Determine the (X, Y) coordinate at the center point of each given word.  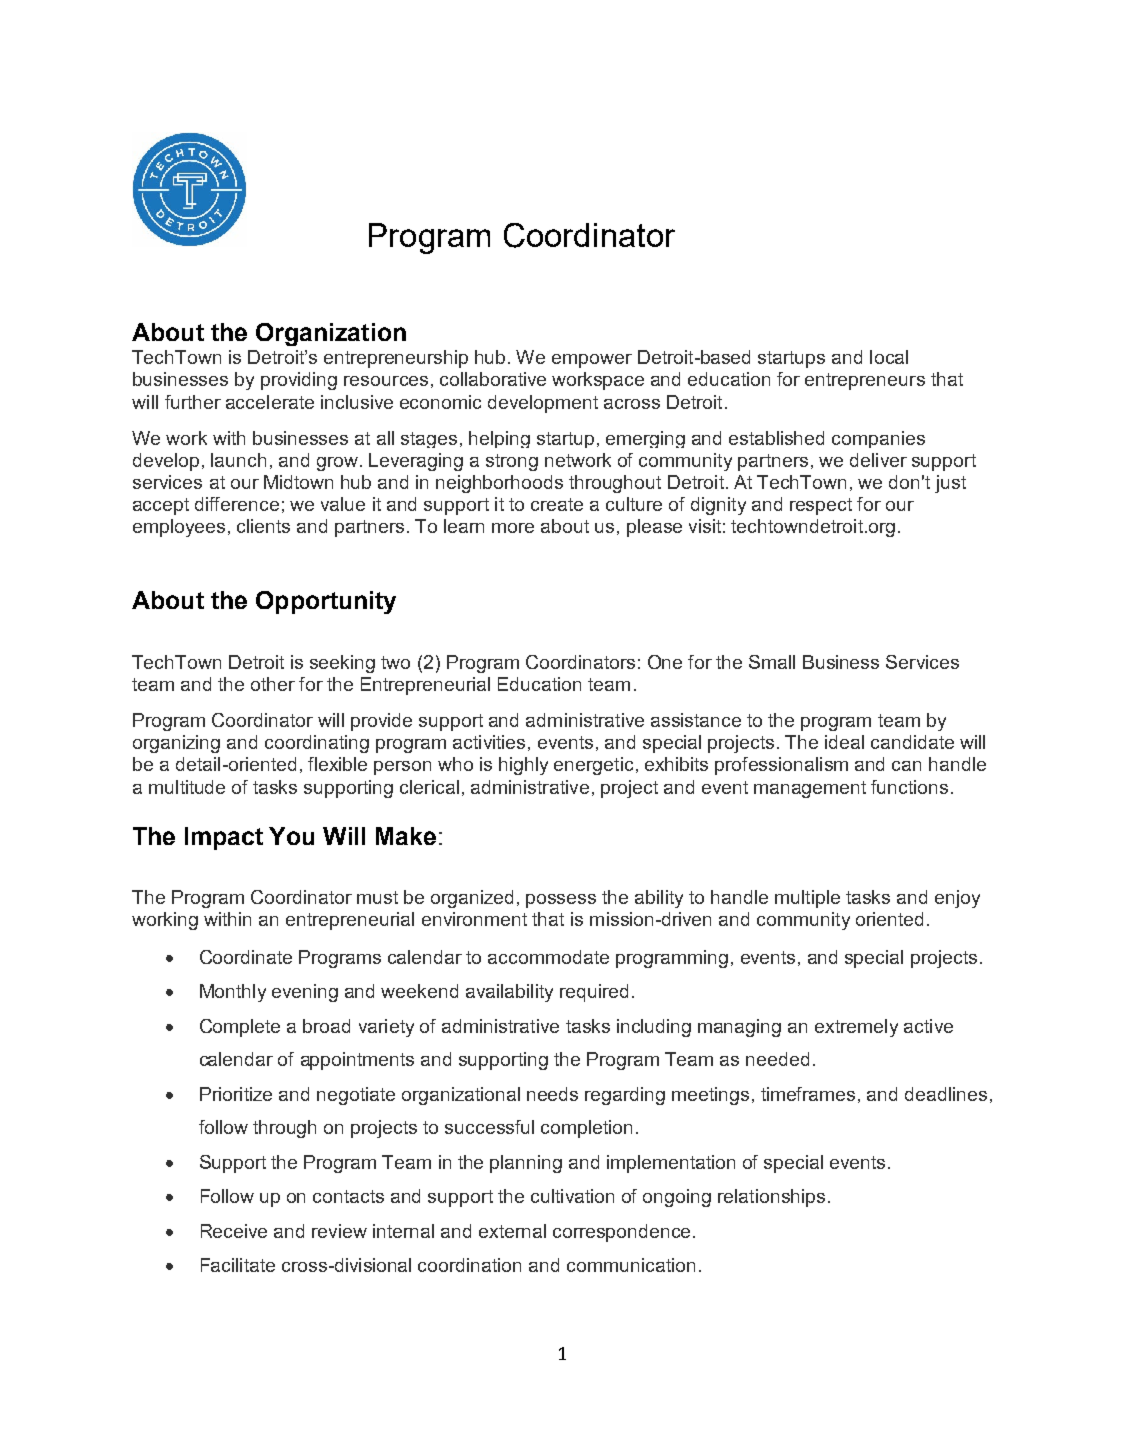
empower (592, 361)
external (512, 1231)
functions (909, 787)
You (291, 836)
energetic (593, 766)
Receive (234, 1231)
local (889, 357)
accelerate (270, 402)
